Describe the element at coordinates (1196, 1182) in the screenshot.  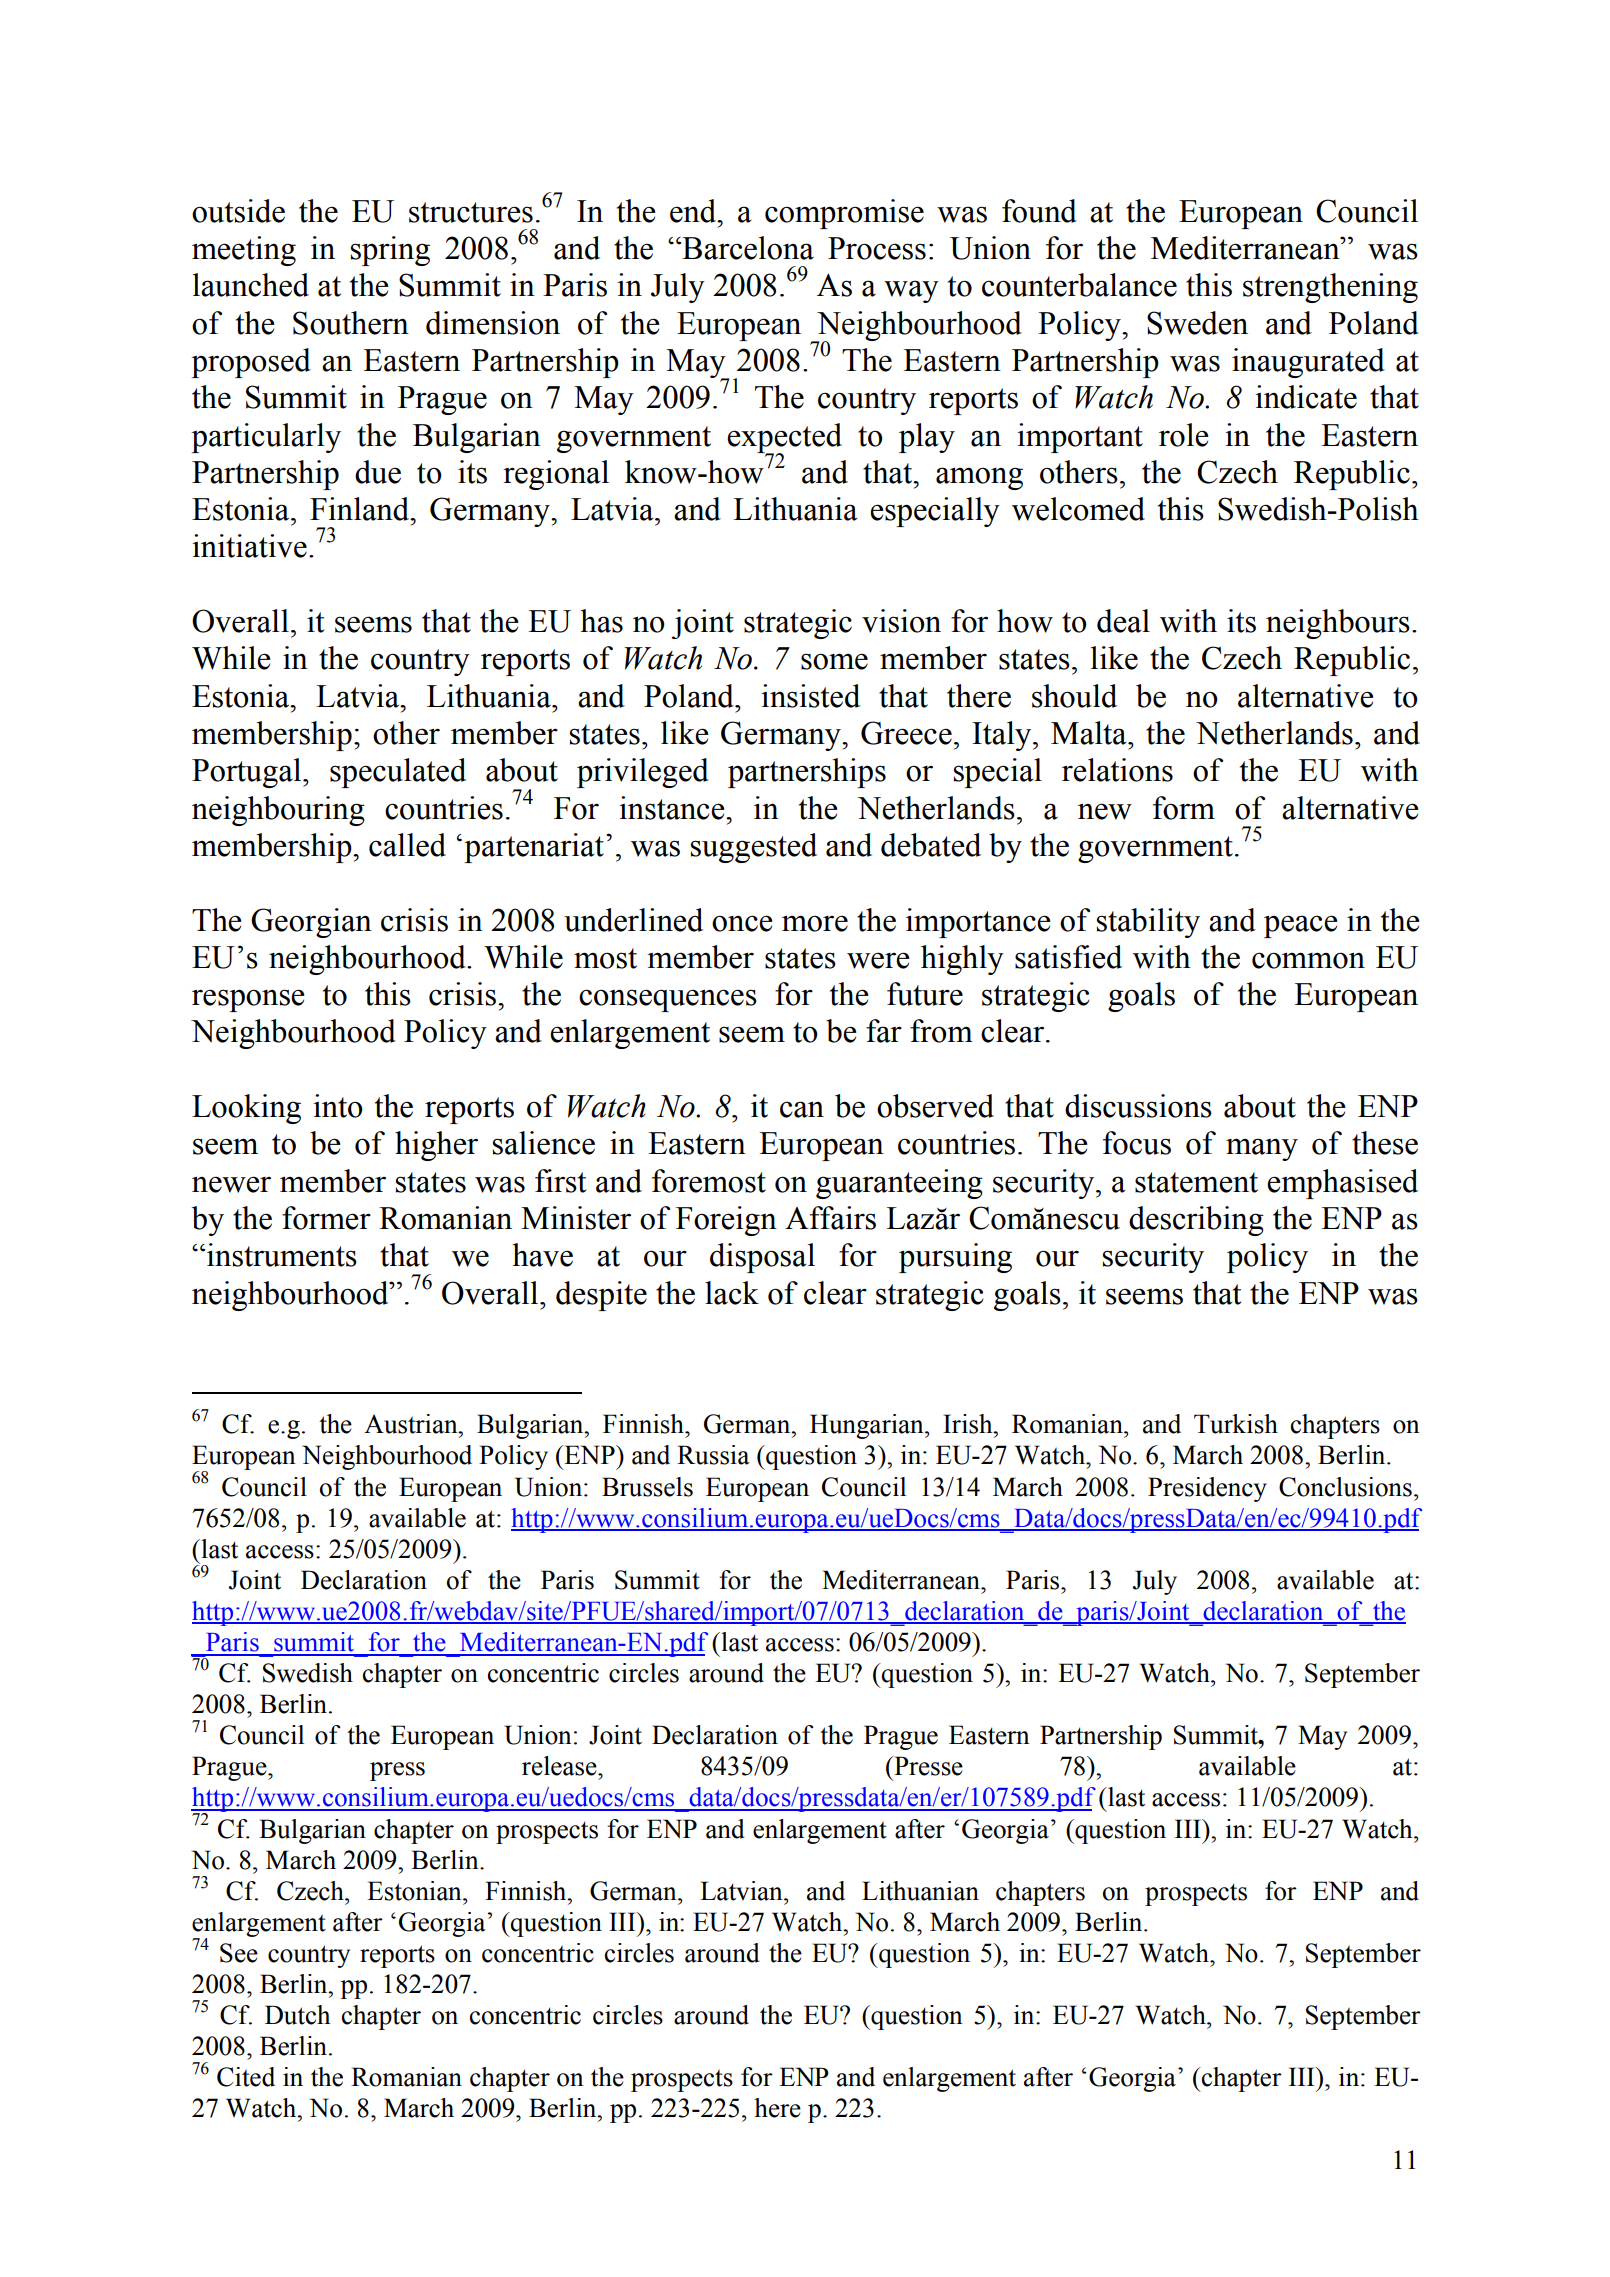
I see `statement` at that location.
